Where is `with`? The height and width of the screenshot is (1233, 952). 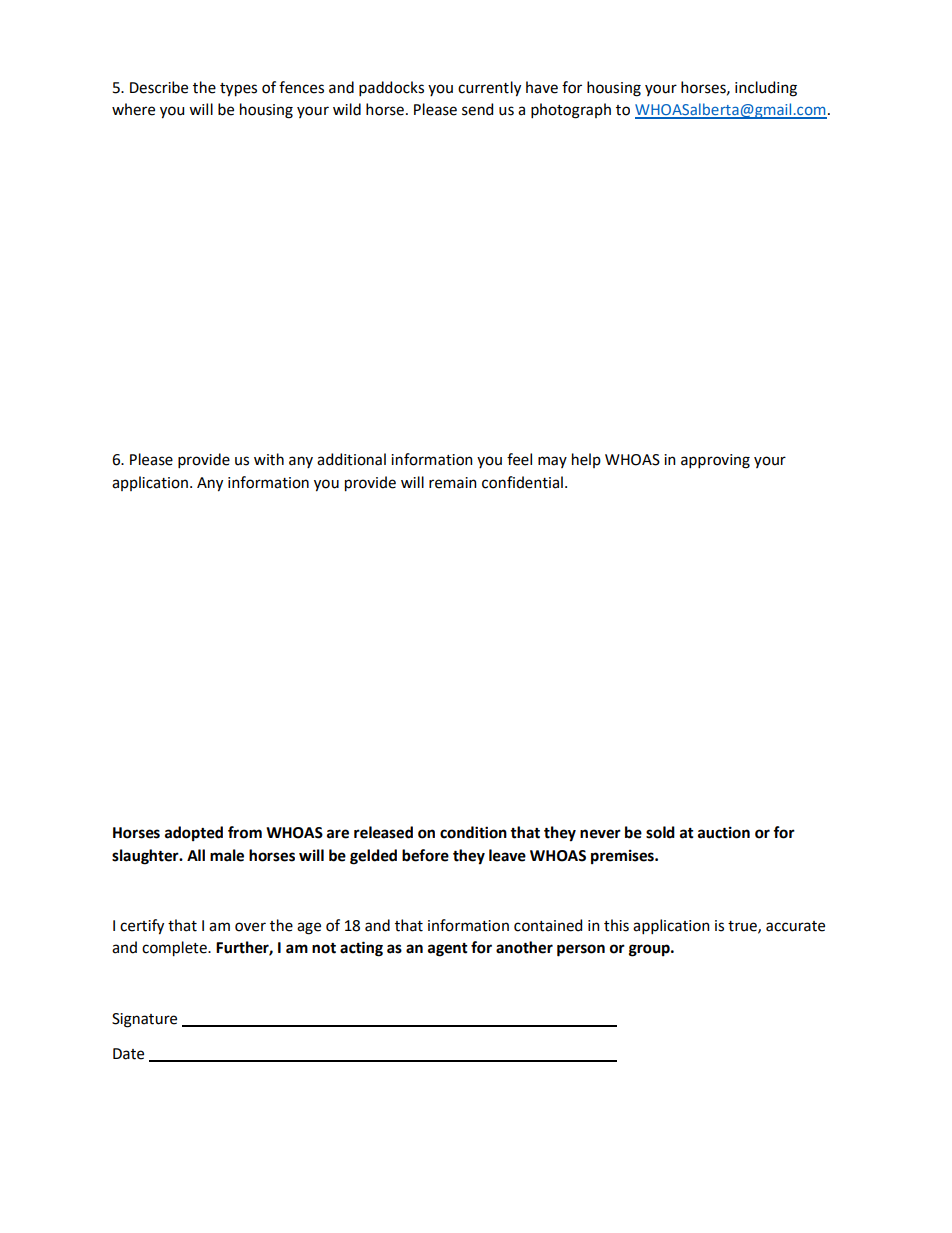
with is located at coordinates (269, 459).
